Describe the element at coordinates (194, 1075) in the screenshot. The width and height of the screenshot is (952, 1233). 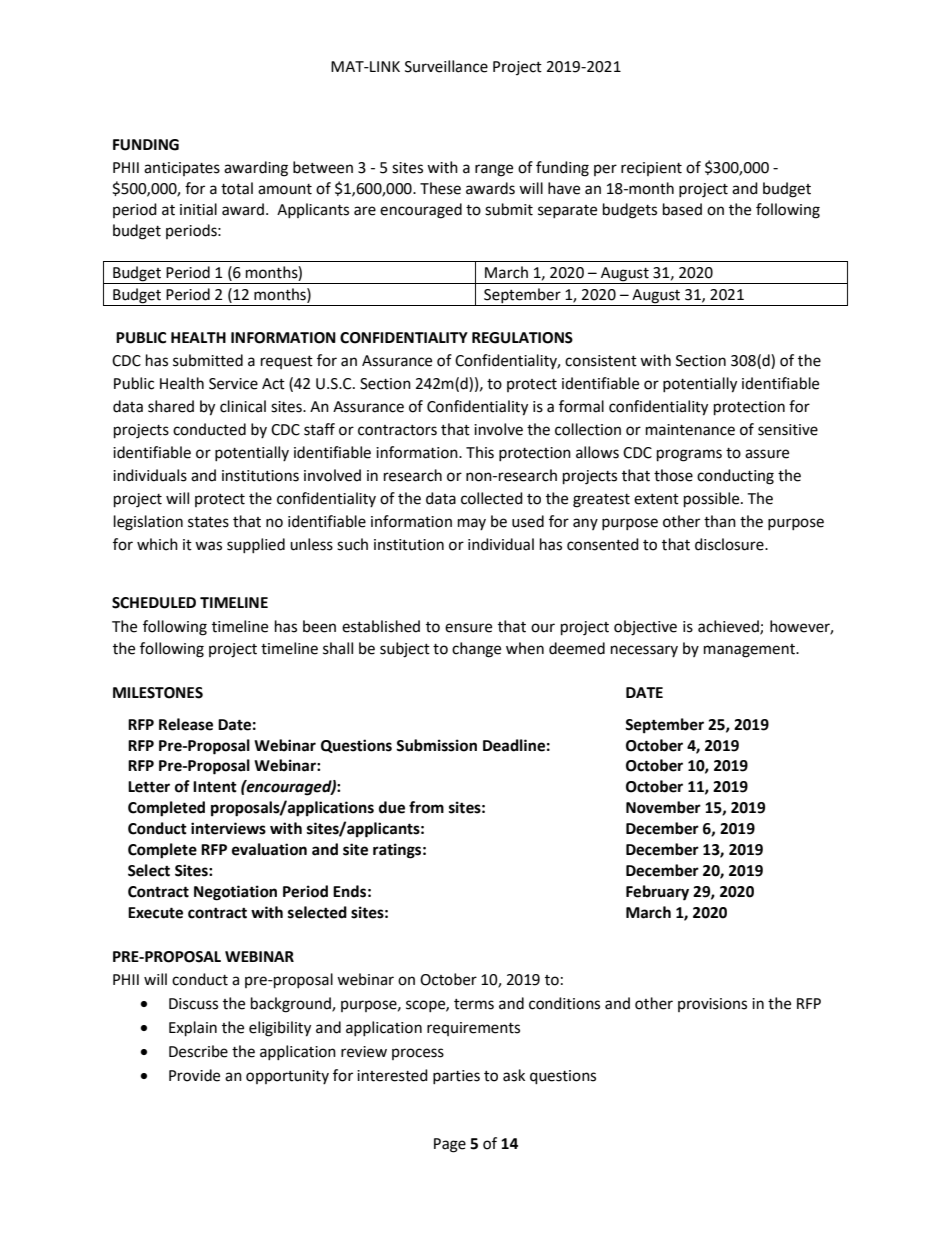
I see `Provide` at that location.
